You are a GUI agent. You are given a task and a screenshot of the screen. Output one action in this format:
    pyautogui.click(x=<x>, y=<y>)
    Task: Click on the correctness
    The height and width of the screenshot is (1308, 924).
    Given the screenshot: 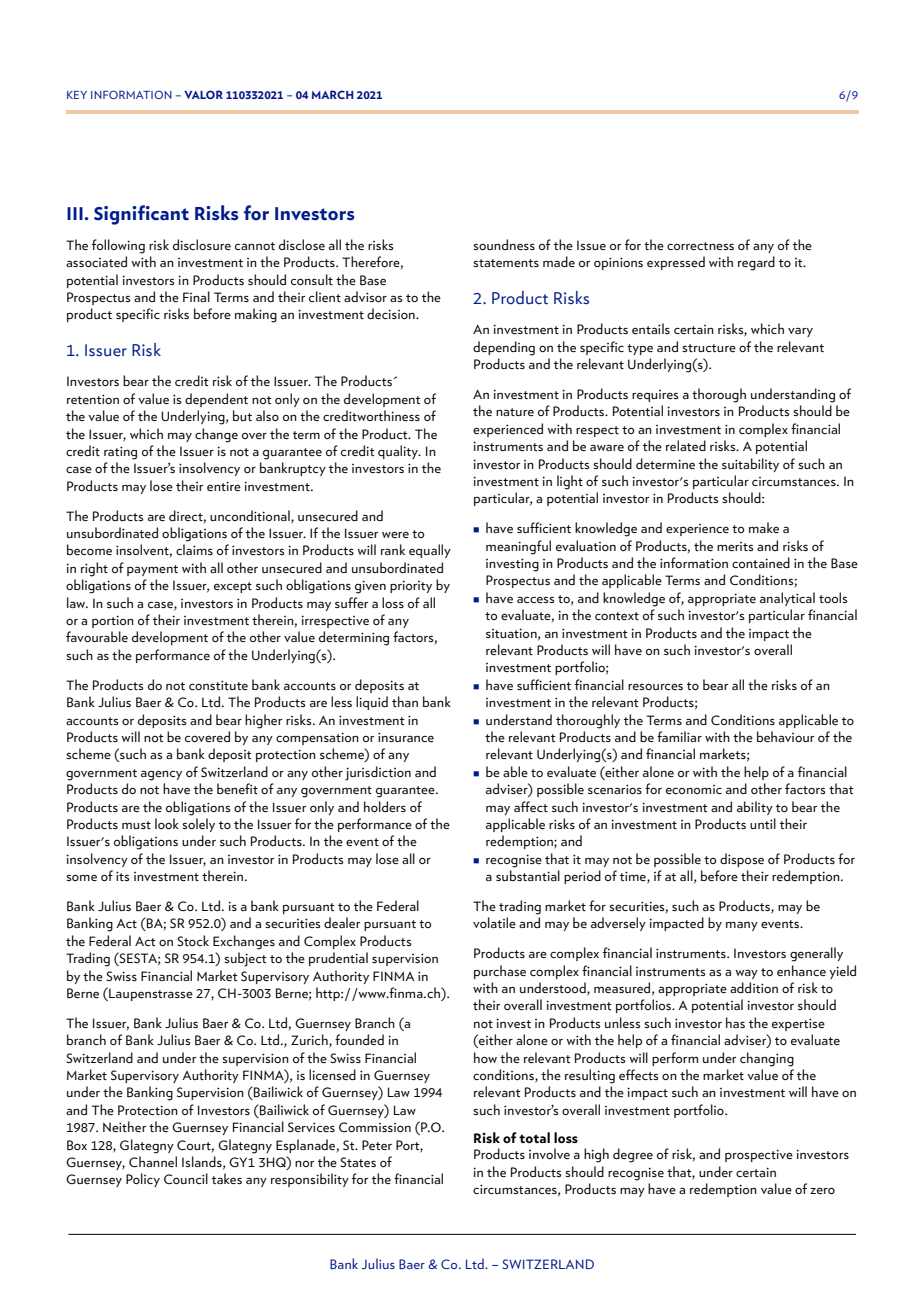 What is the action you would take?
    pyautogui.click(x=700, y=246)
